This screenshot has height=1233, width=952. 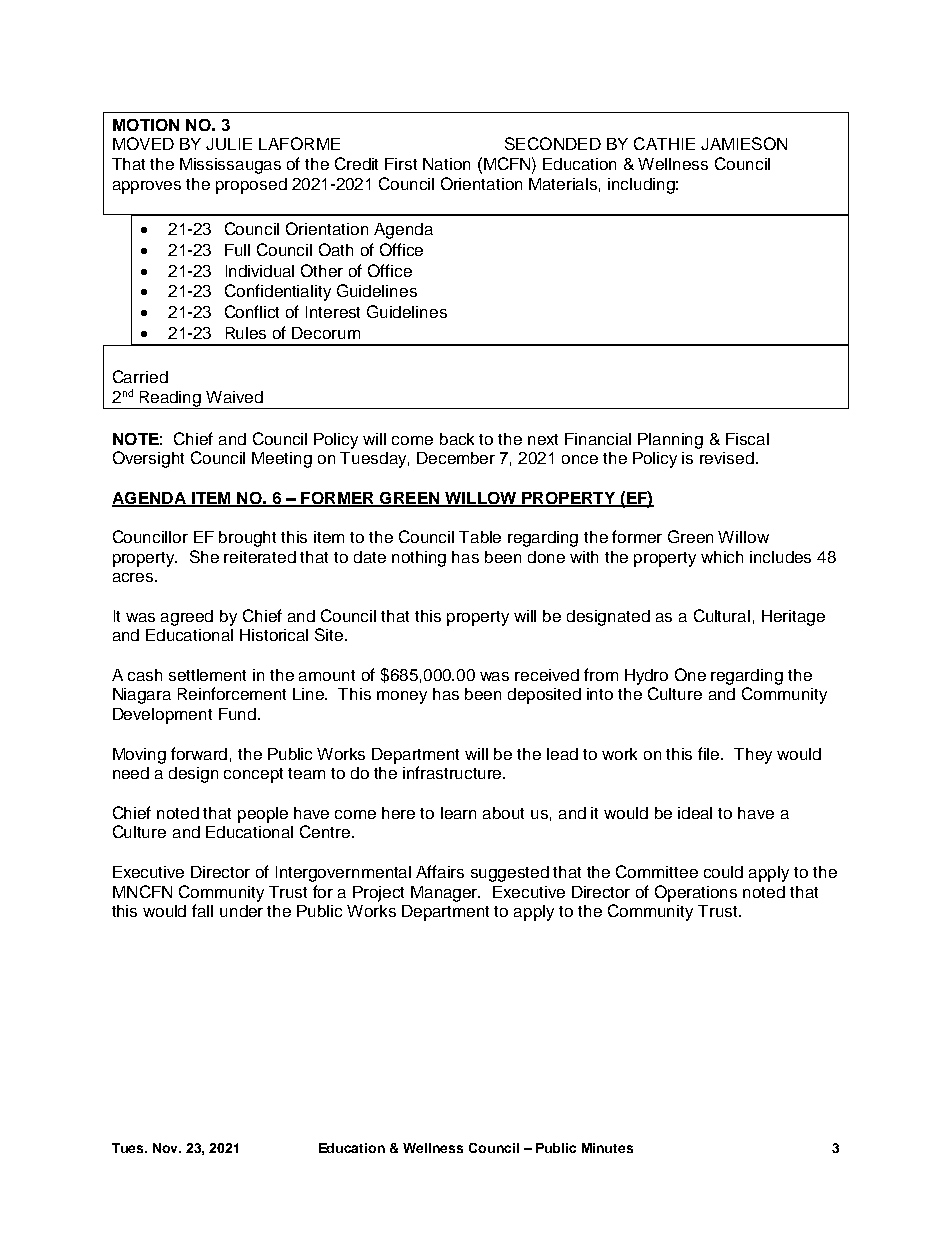 What do you see at coordinates (229, 144) in the screenshot?
I see `JULIE` at bounding box center [229, 144].
